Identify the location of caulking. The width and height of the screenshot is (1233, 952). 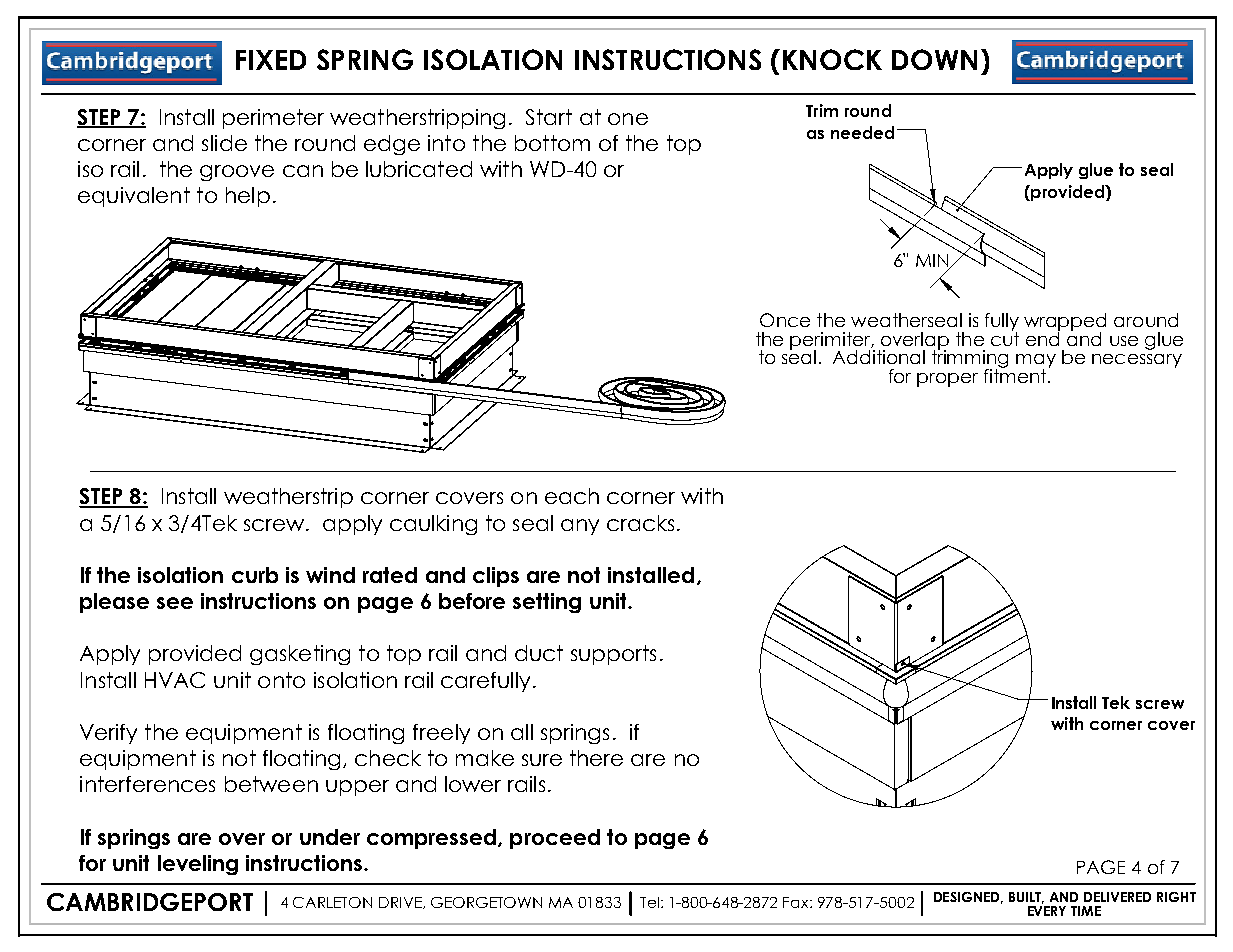
(433, 525).
